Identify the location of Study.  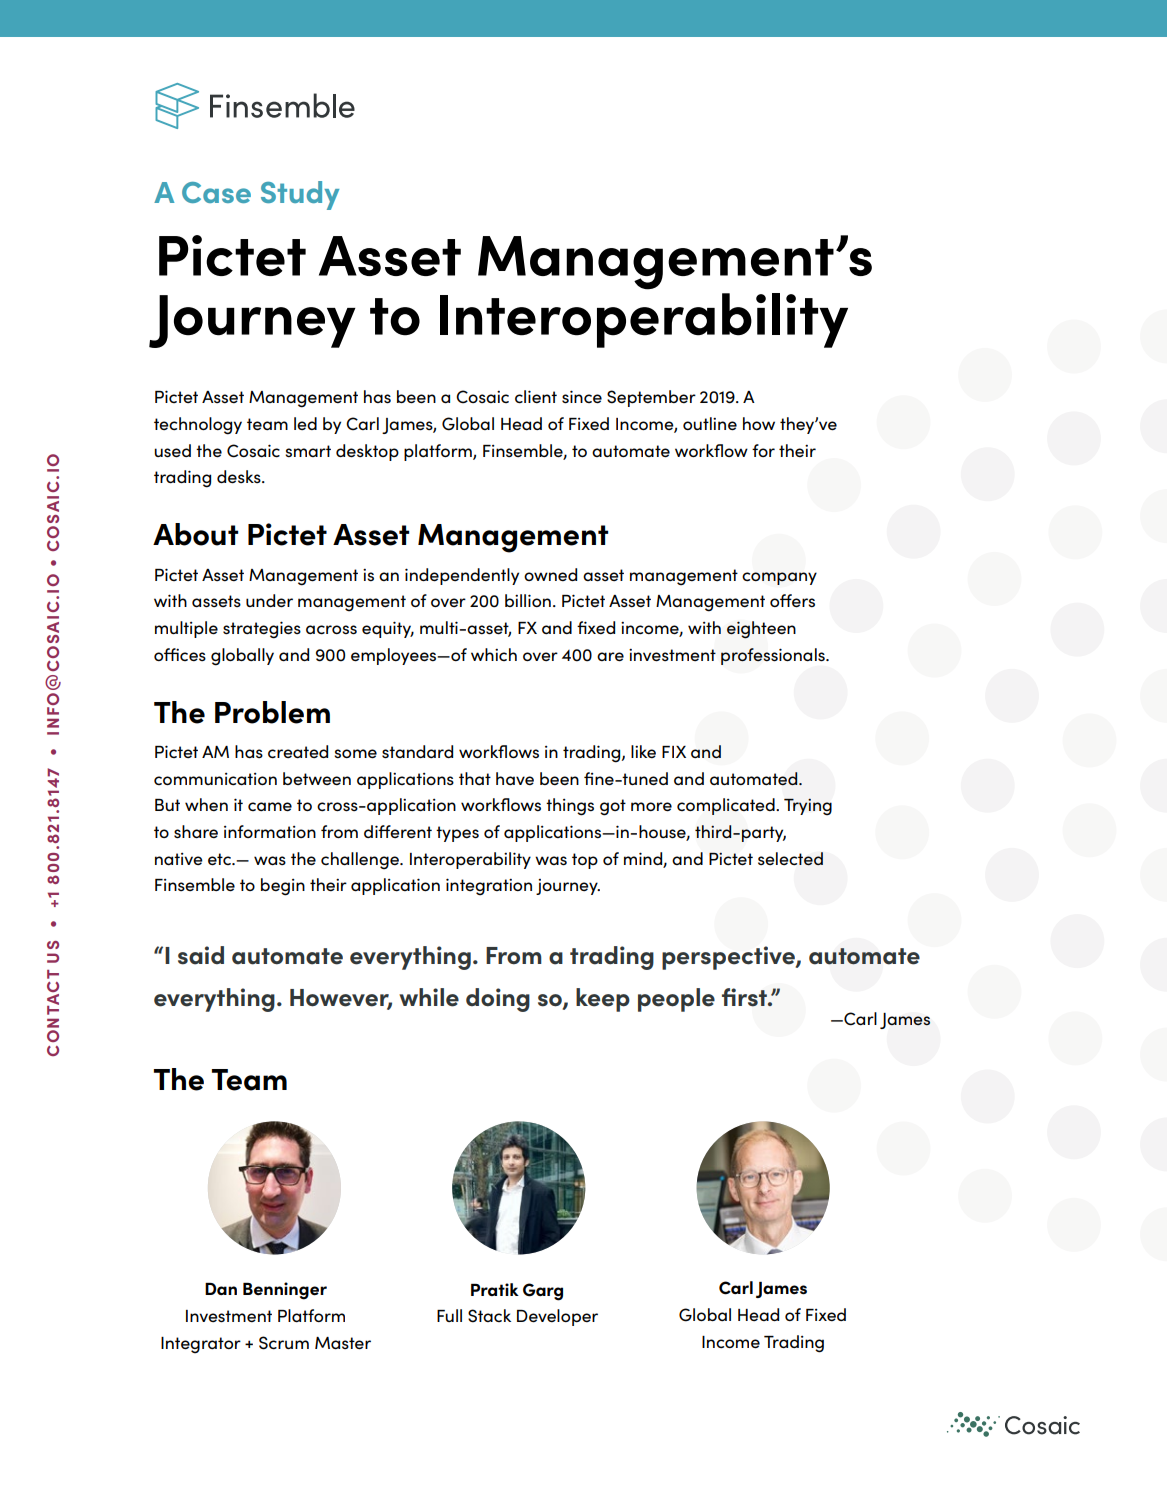
(300, 195).
